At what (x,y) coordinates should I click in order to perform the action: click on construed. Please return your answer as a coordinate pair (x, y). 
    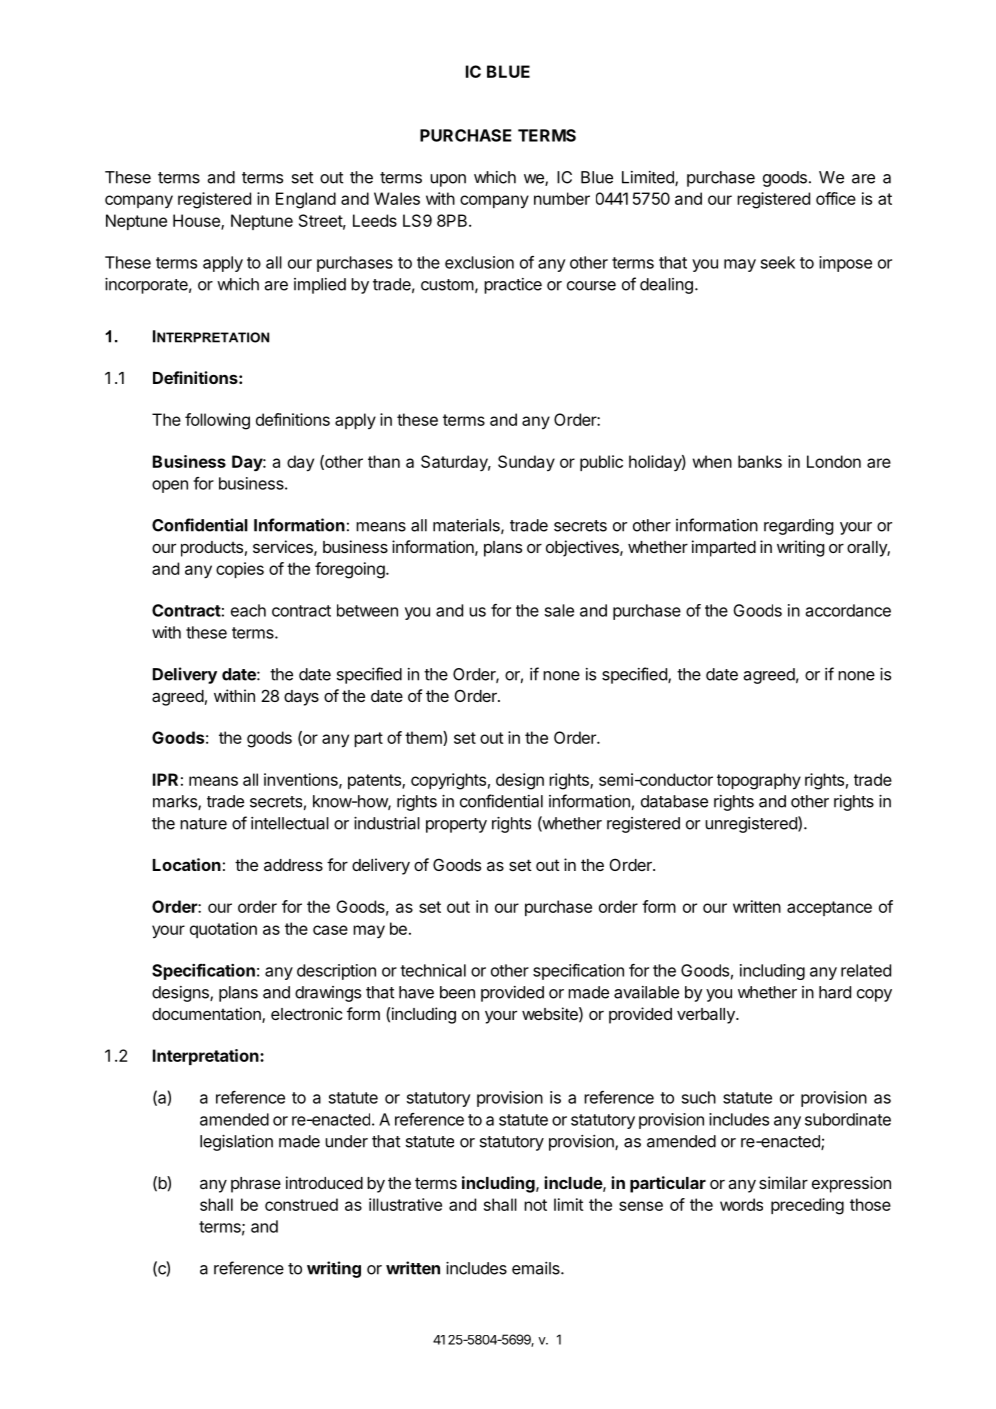
    Looking at the image, I should click on (301, 1204).
